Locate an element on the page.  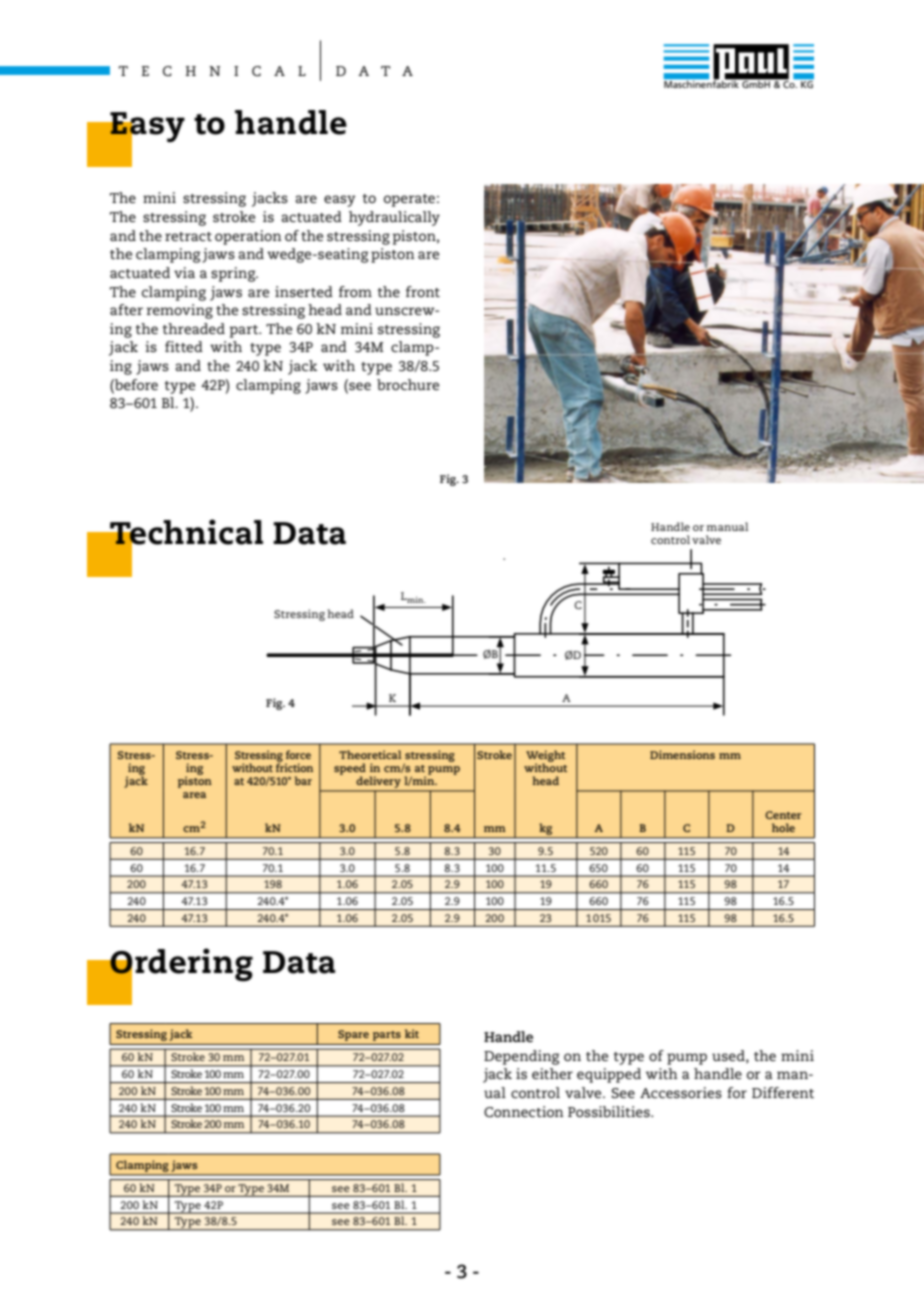
before is located at coordinates (135, 384).
